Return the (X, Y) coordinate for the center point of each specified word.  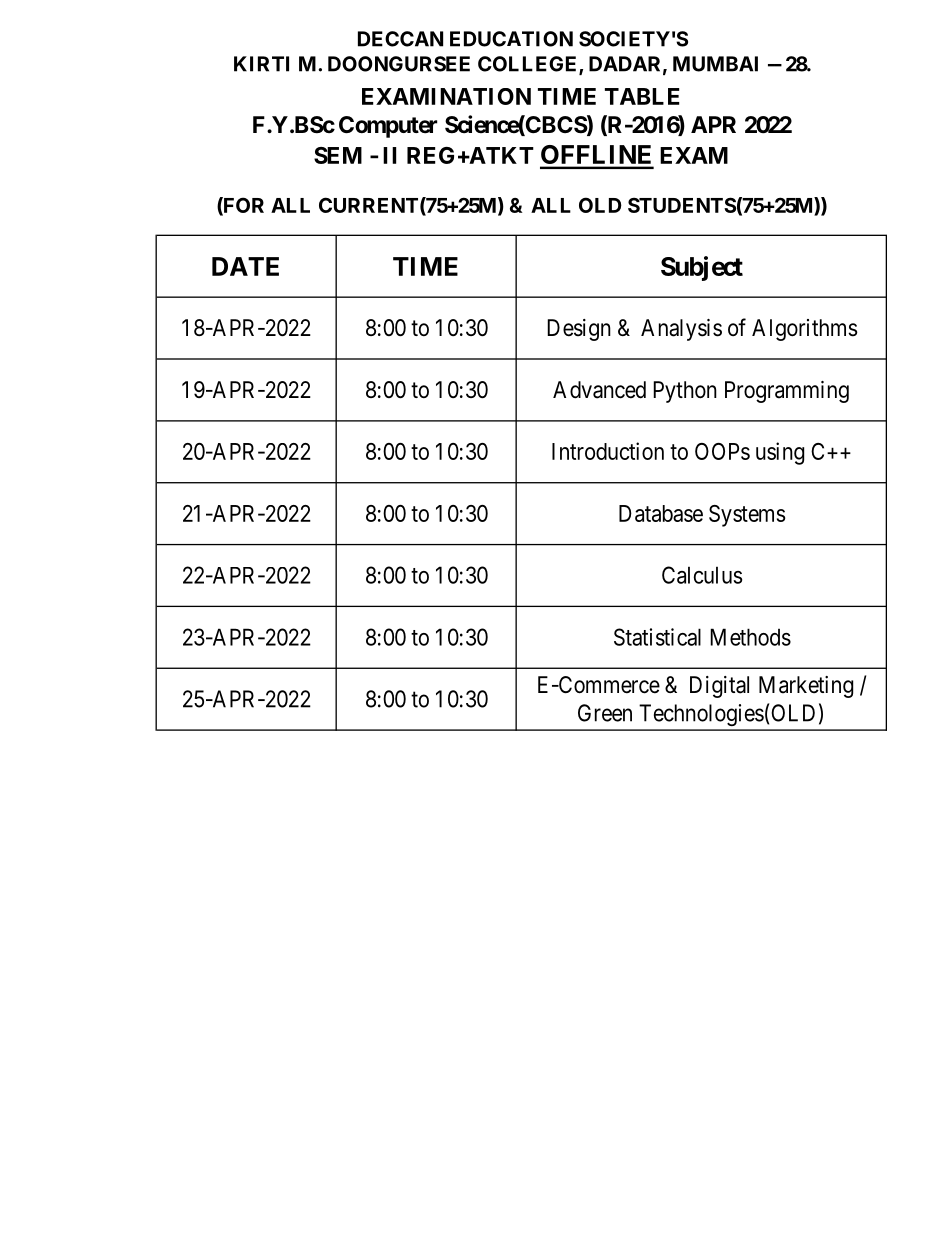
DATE (245, 266)
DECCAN (400, 39)
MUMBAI (715, 64)
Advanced (599, 390)
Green (605, 713)
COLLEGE (529, 65)
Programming (787, 392)
